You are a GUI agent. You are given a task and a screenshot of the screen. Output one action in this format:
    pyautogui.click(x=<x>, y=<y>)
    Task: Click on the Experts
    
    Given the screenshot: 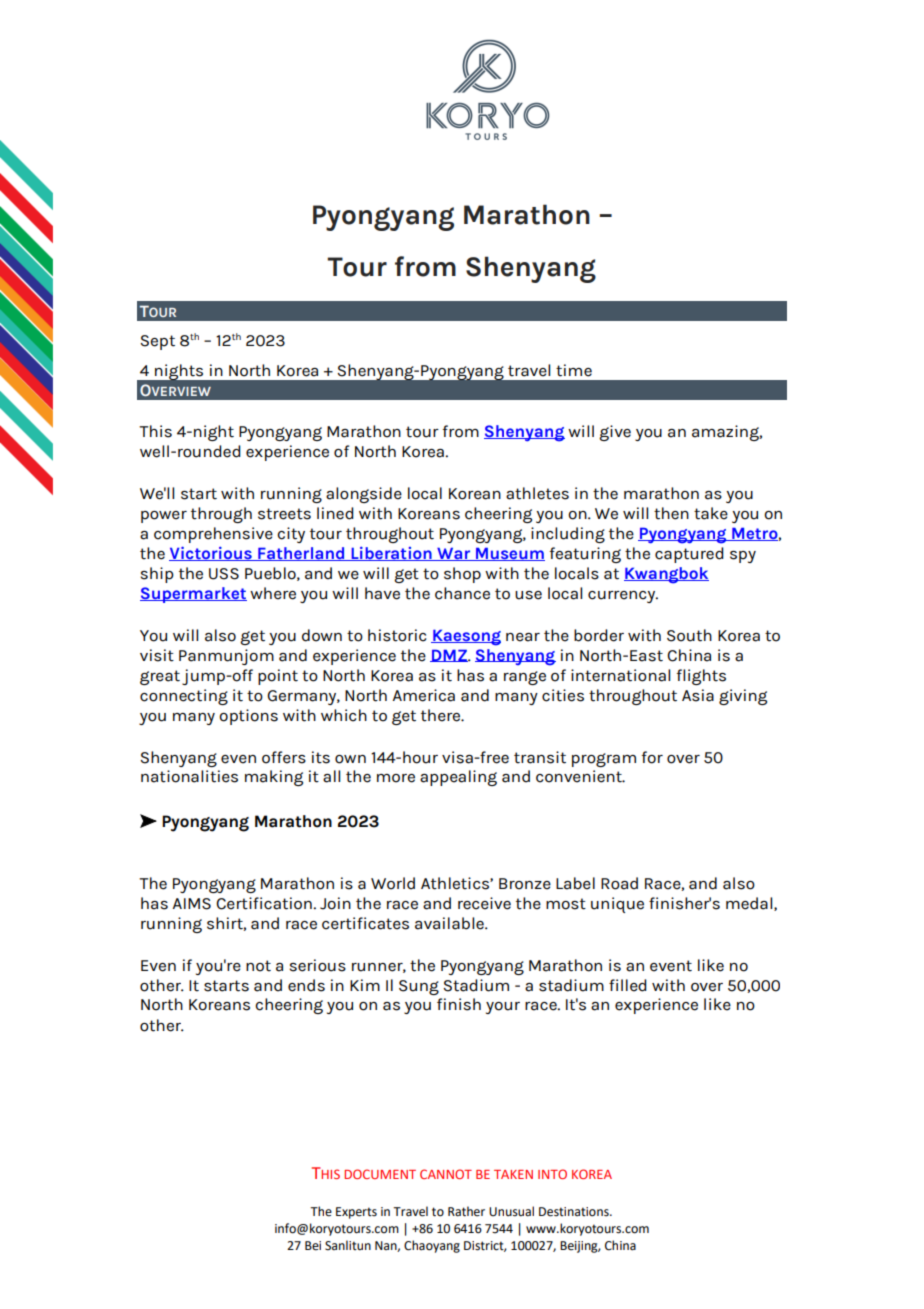 What is the action you would take?
    pyautogui.click(x=356, y=1213)
